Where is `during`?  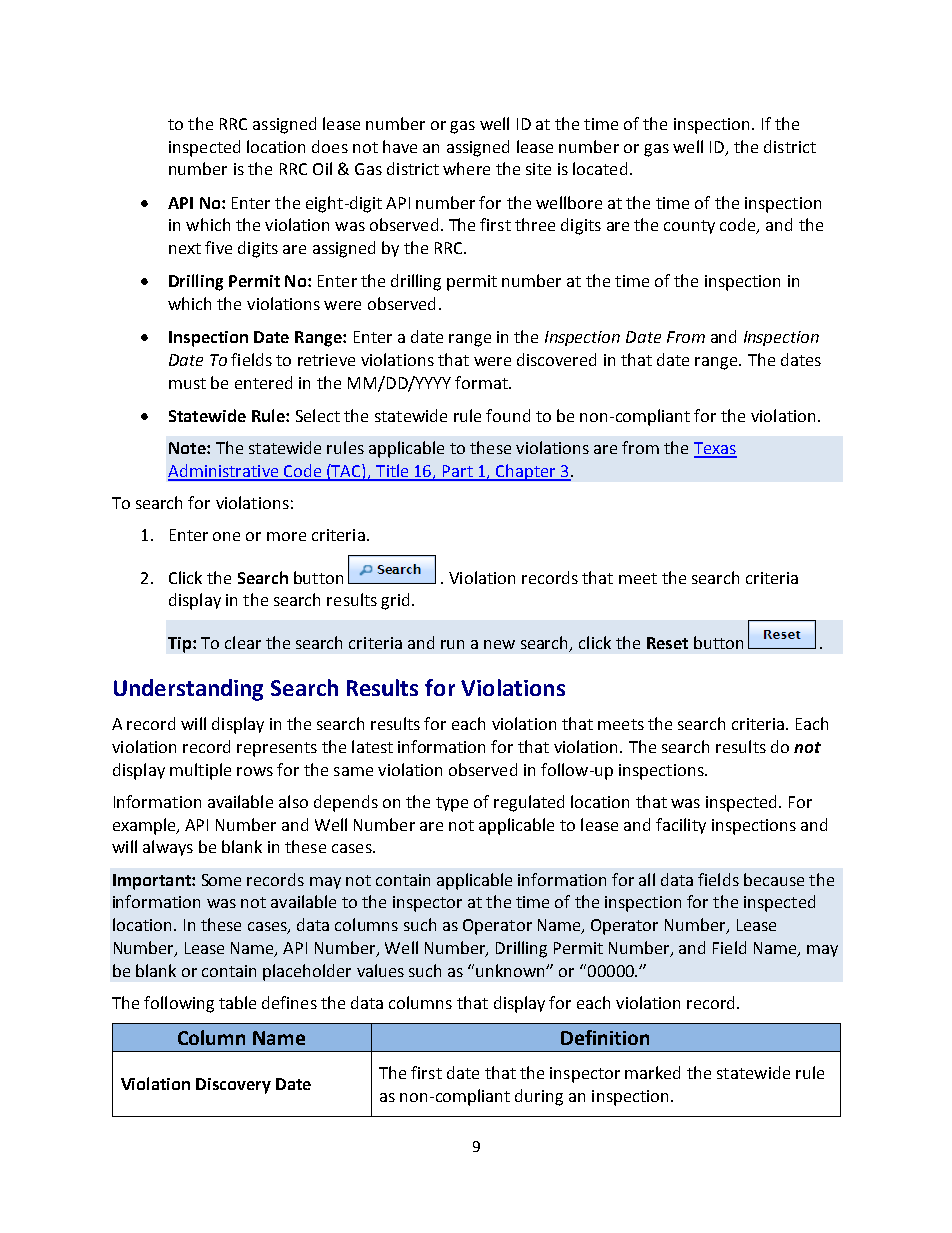
during is located at coordinates (539, 1097).
